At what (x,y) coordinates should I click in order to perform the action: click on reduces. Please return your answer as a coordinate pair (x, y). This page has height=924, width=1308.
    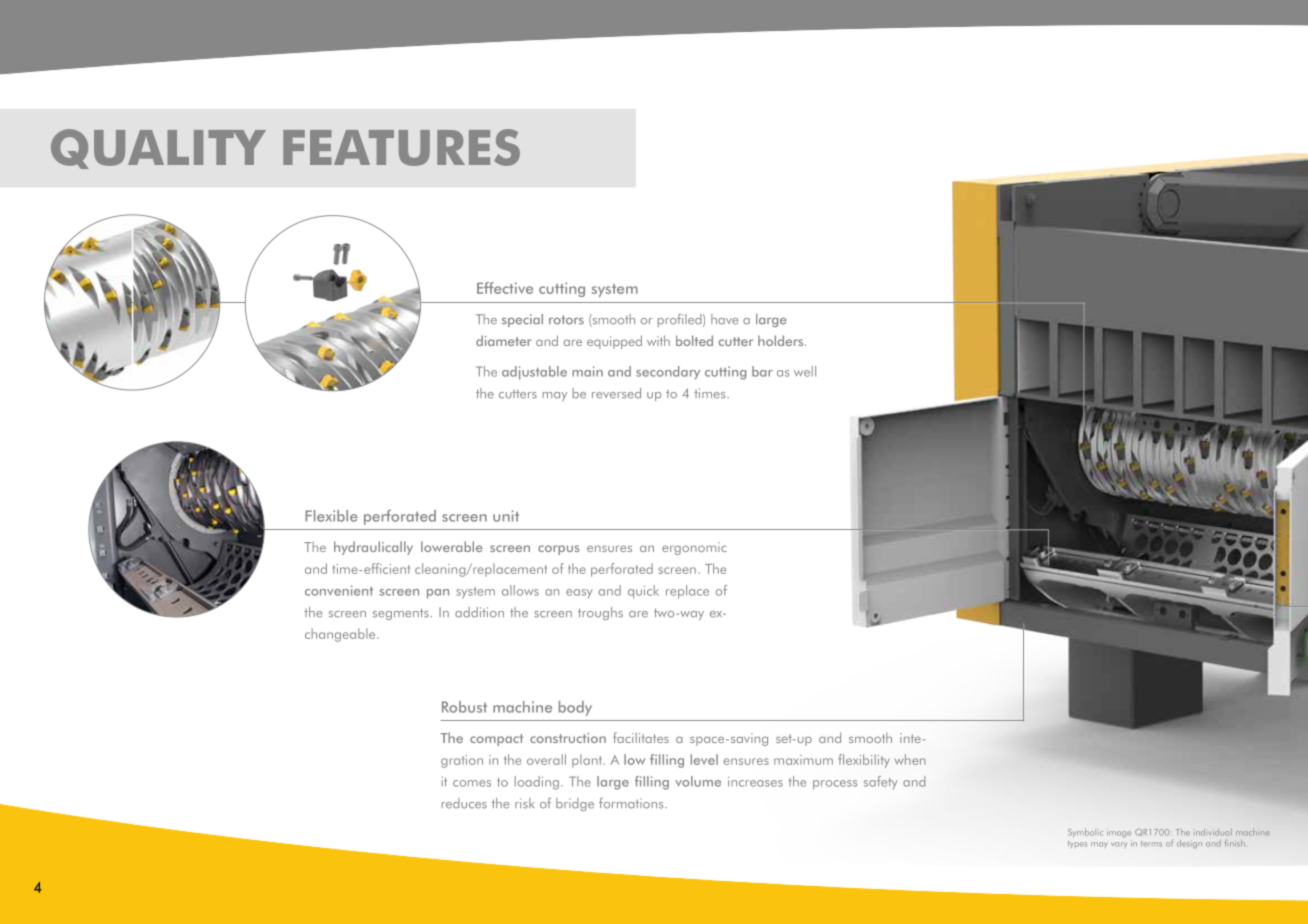
    Looking at the image, I should click on (464, 803).
